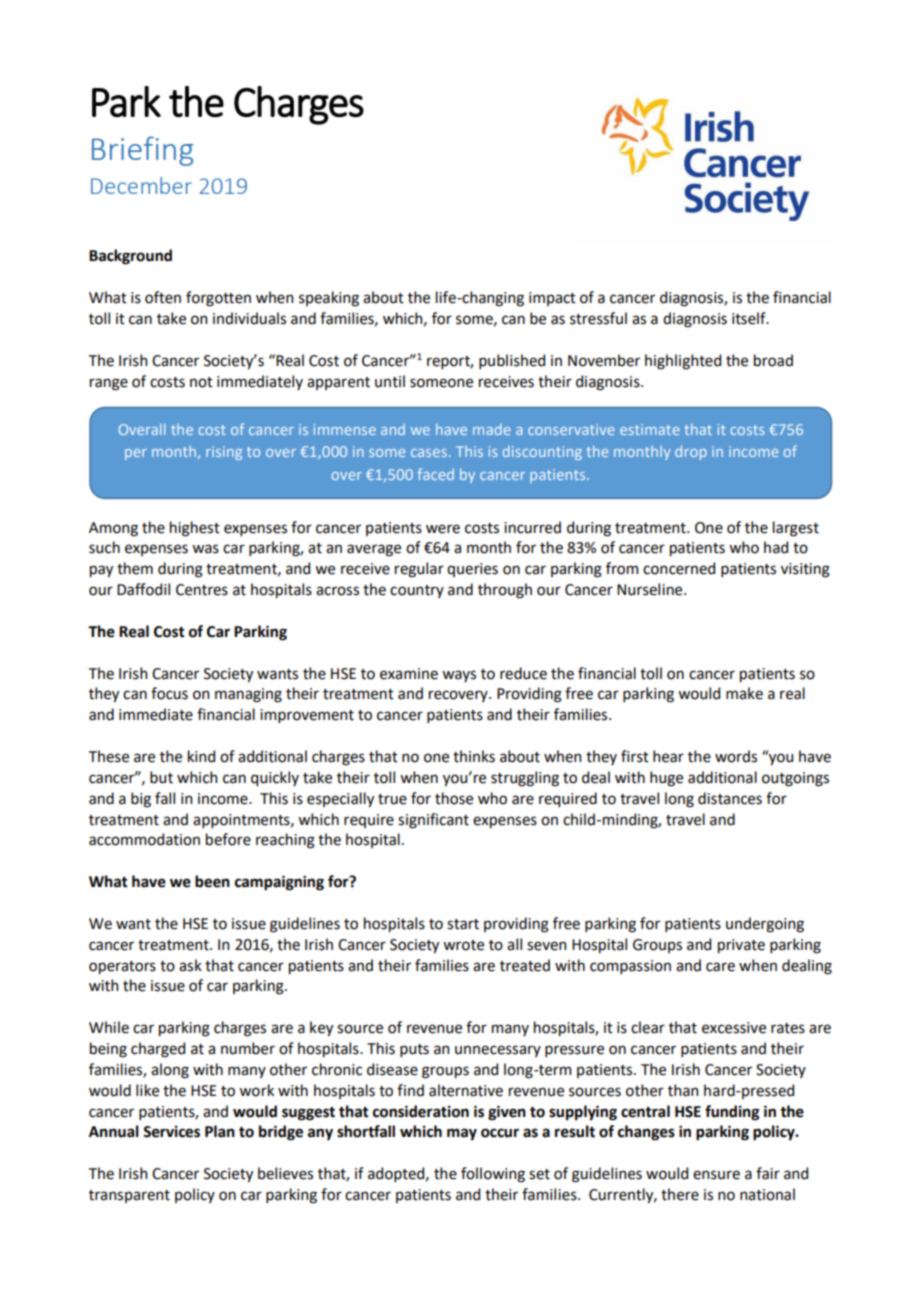 The image size is (924, 1307). I want to click on start, so click(463, 924).
